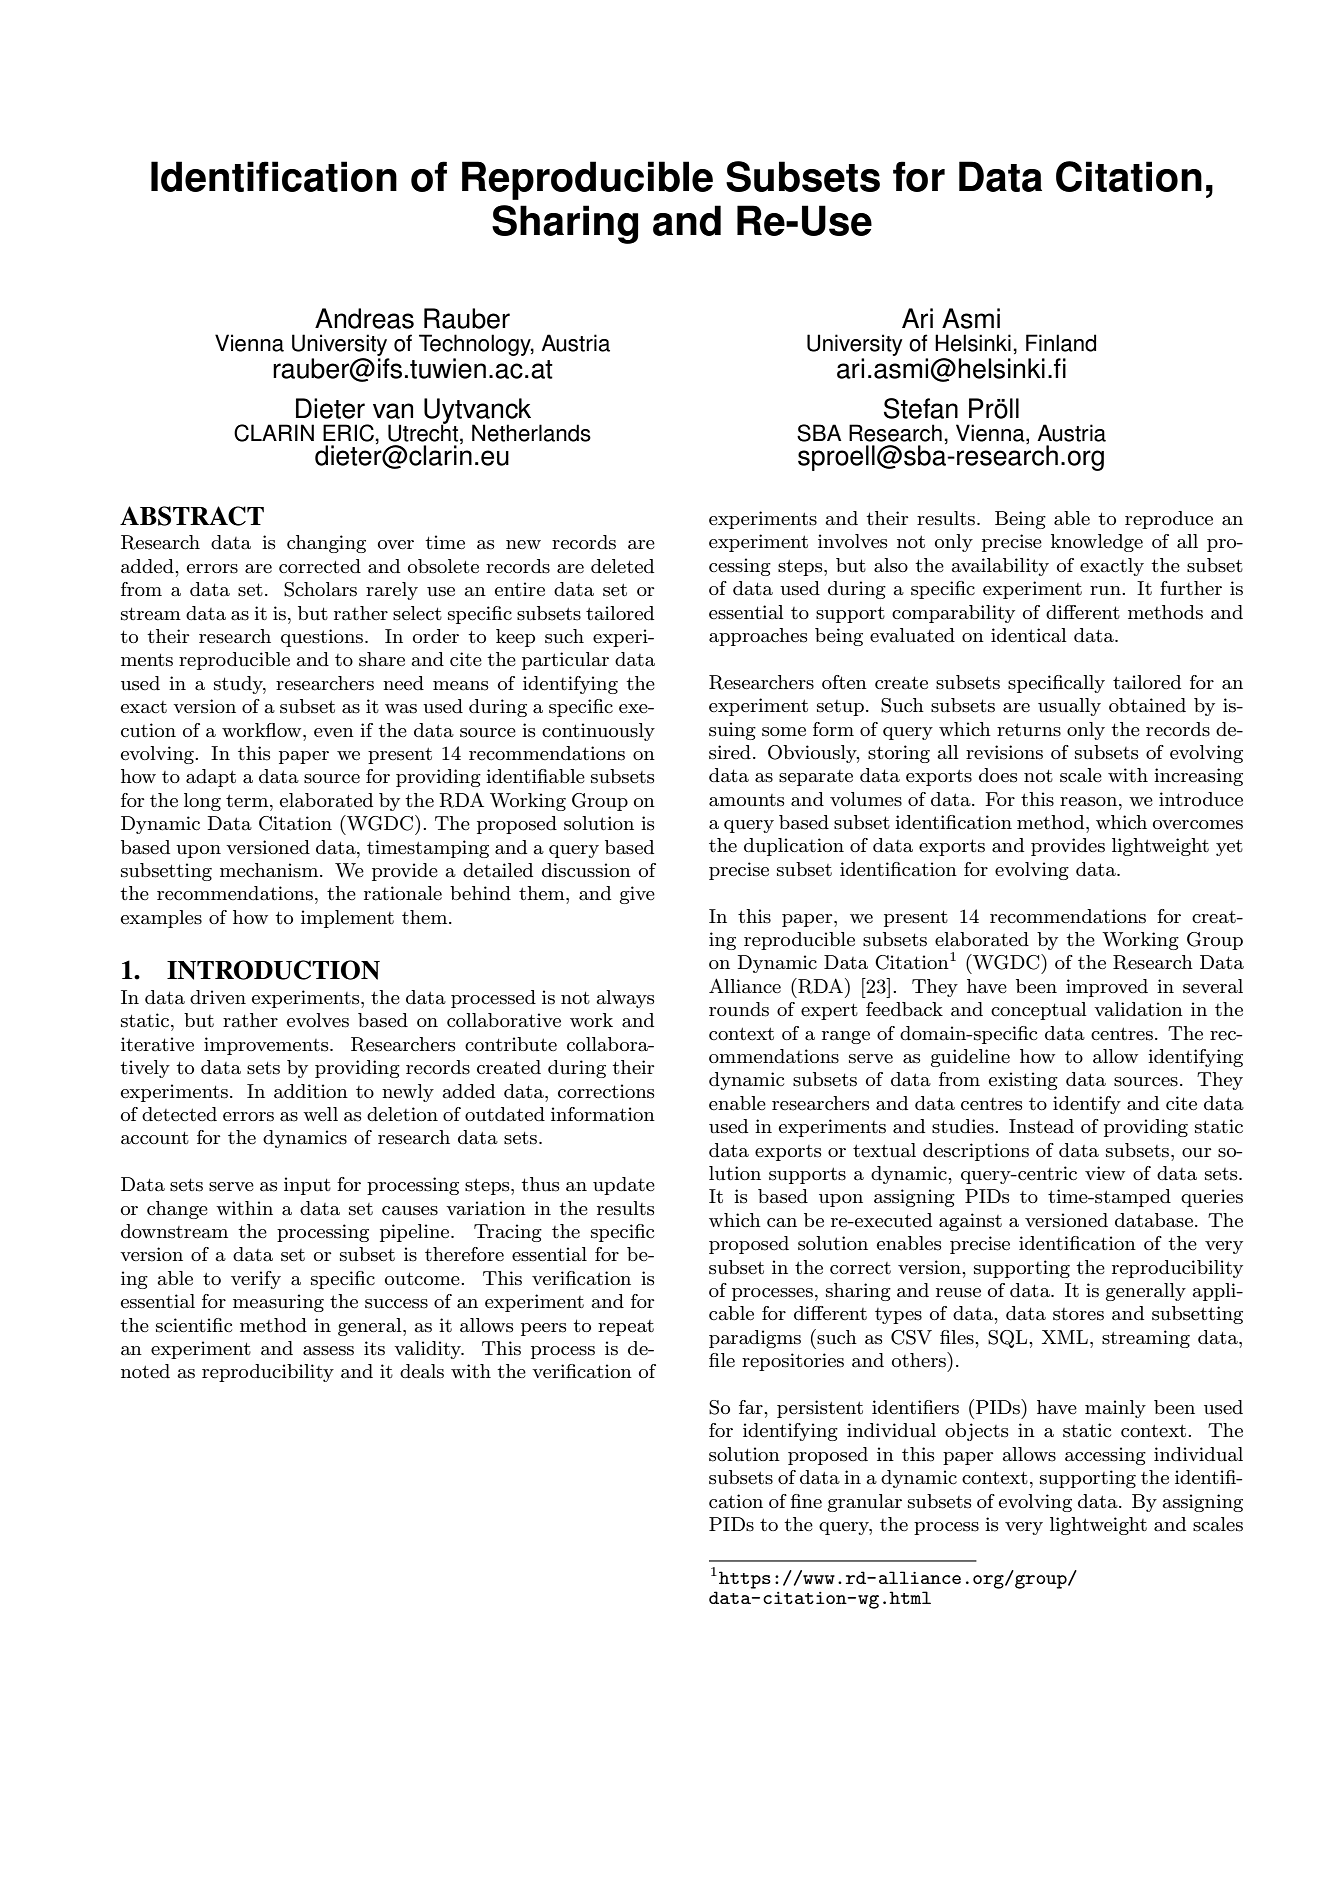 The image size is (1332, 1883). I want to click on Netherlands, so click(531, 433).
